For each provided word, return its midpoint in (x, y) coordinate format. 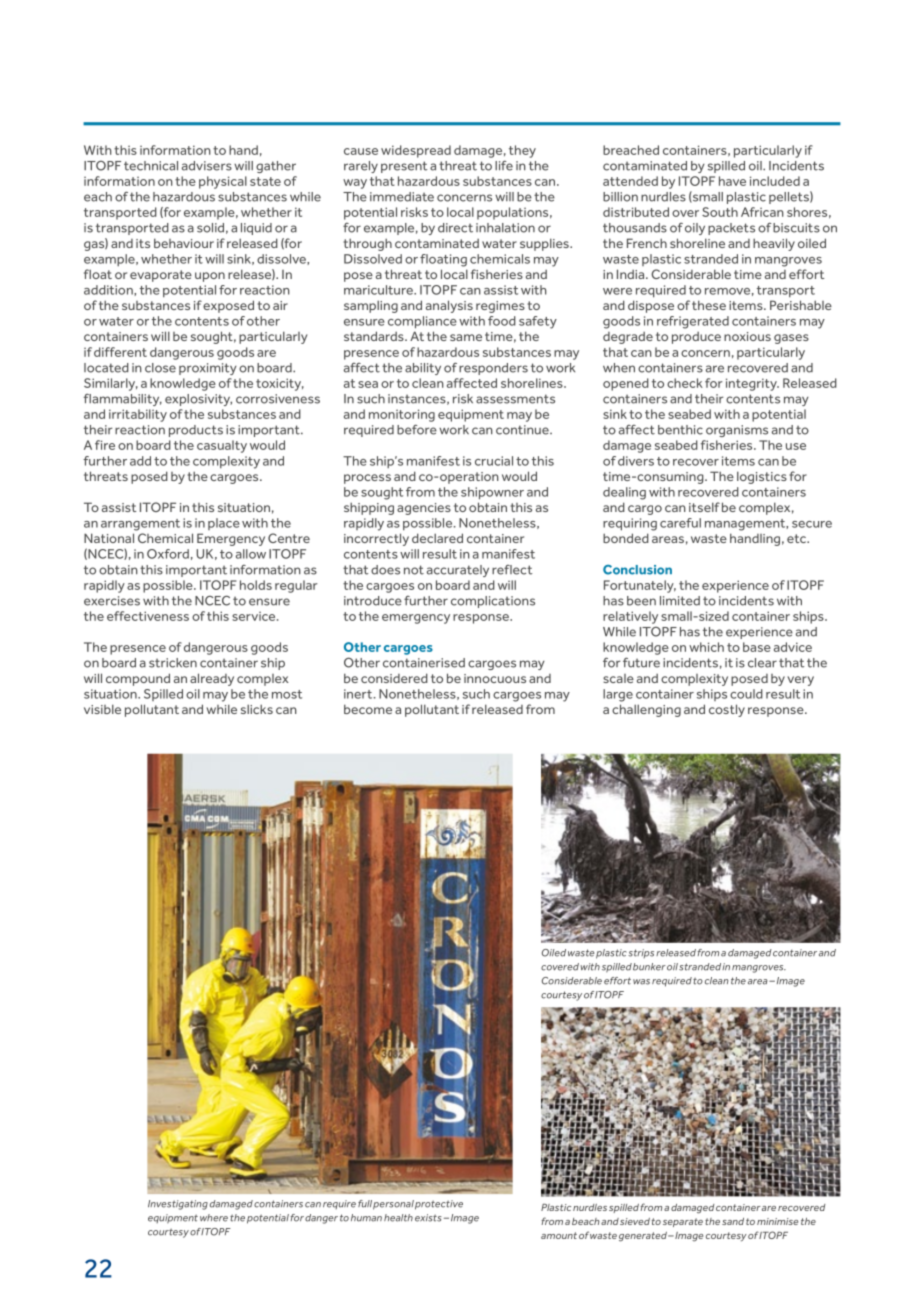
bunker (649, 967)
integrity (752, 384)
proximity (208, 369)
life (504, 166)
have (732, 181)
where (214, 1218)
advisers (207, 166)
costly (727, 710)
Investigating (178, 1205)
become (368, 709)
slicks (257, 709)
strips (641, 953)
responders (493, 369)
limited (680, 601)
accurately (458, 571)
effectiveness (148, 616)
